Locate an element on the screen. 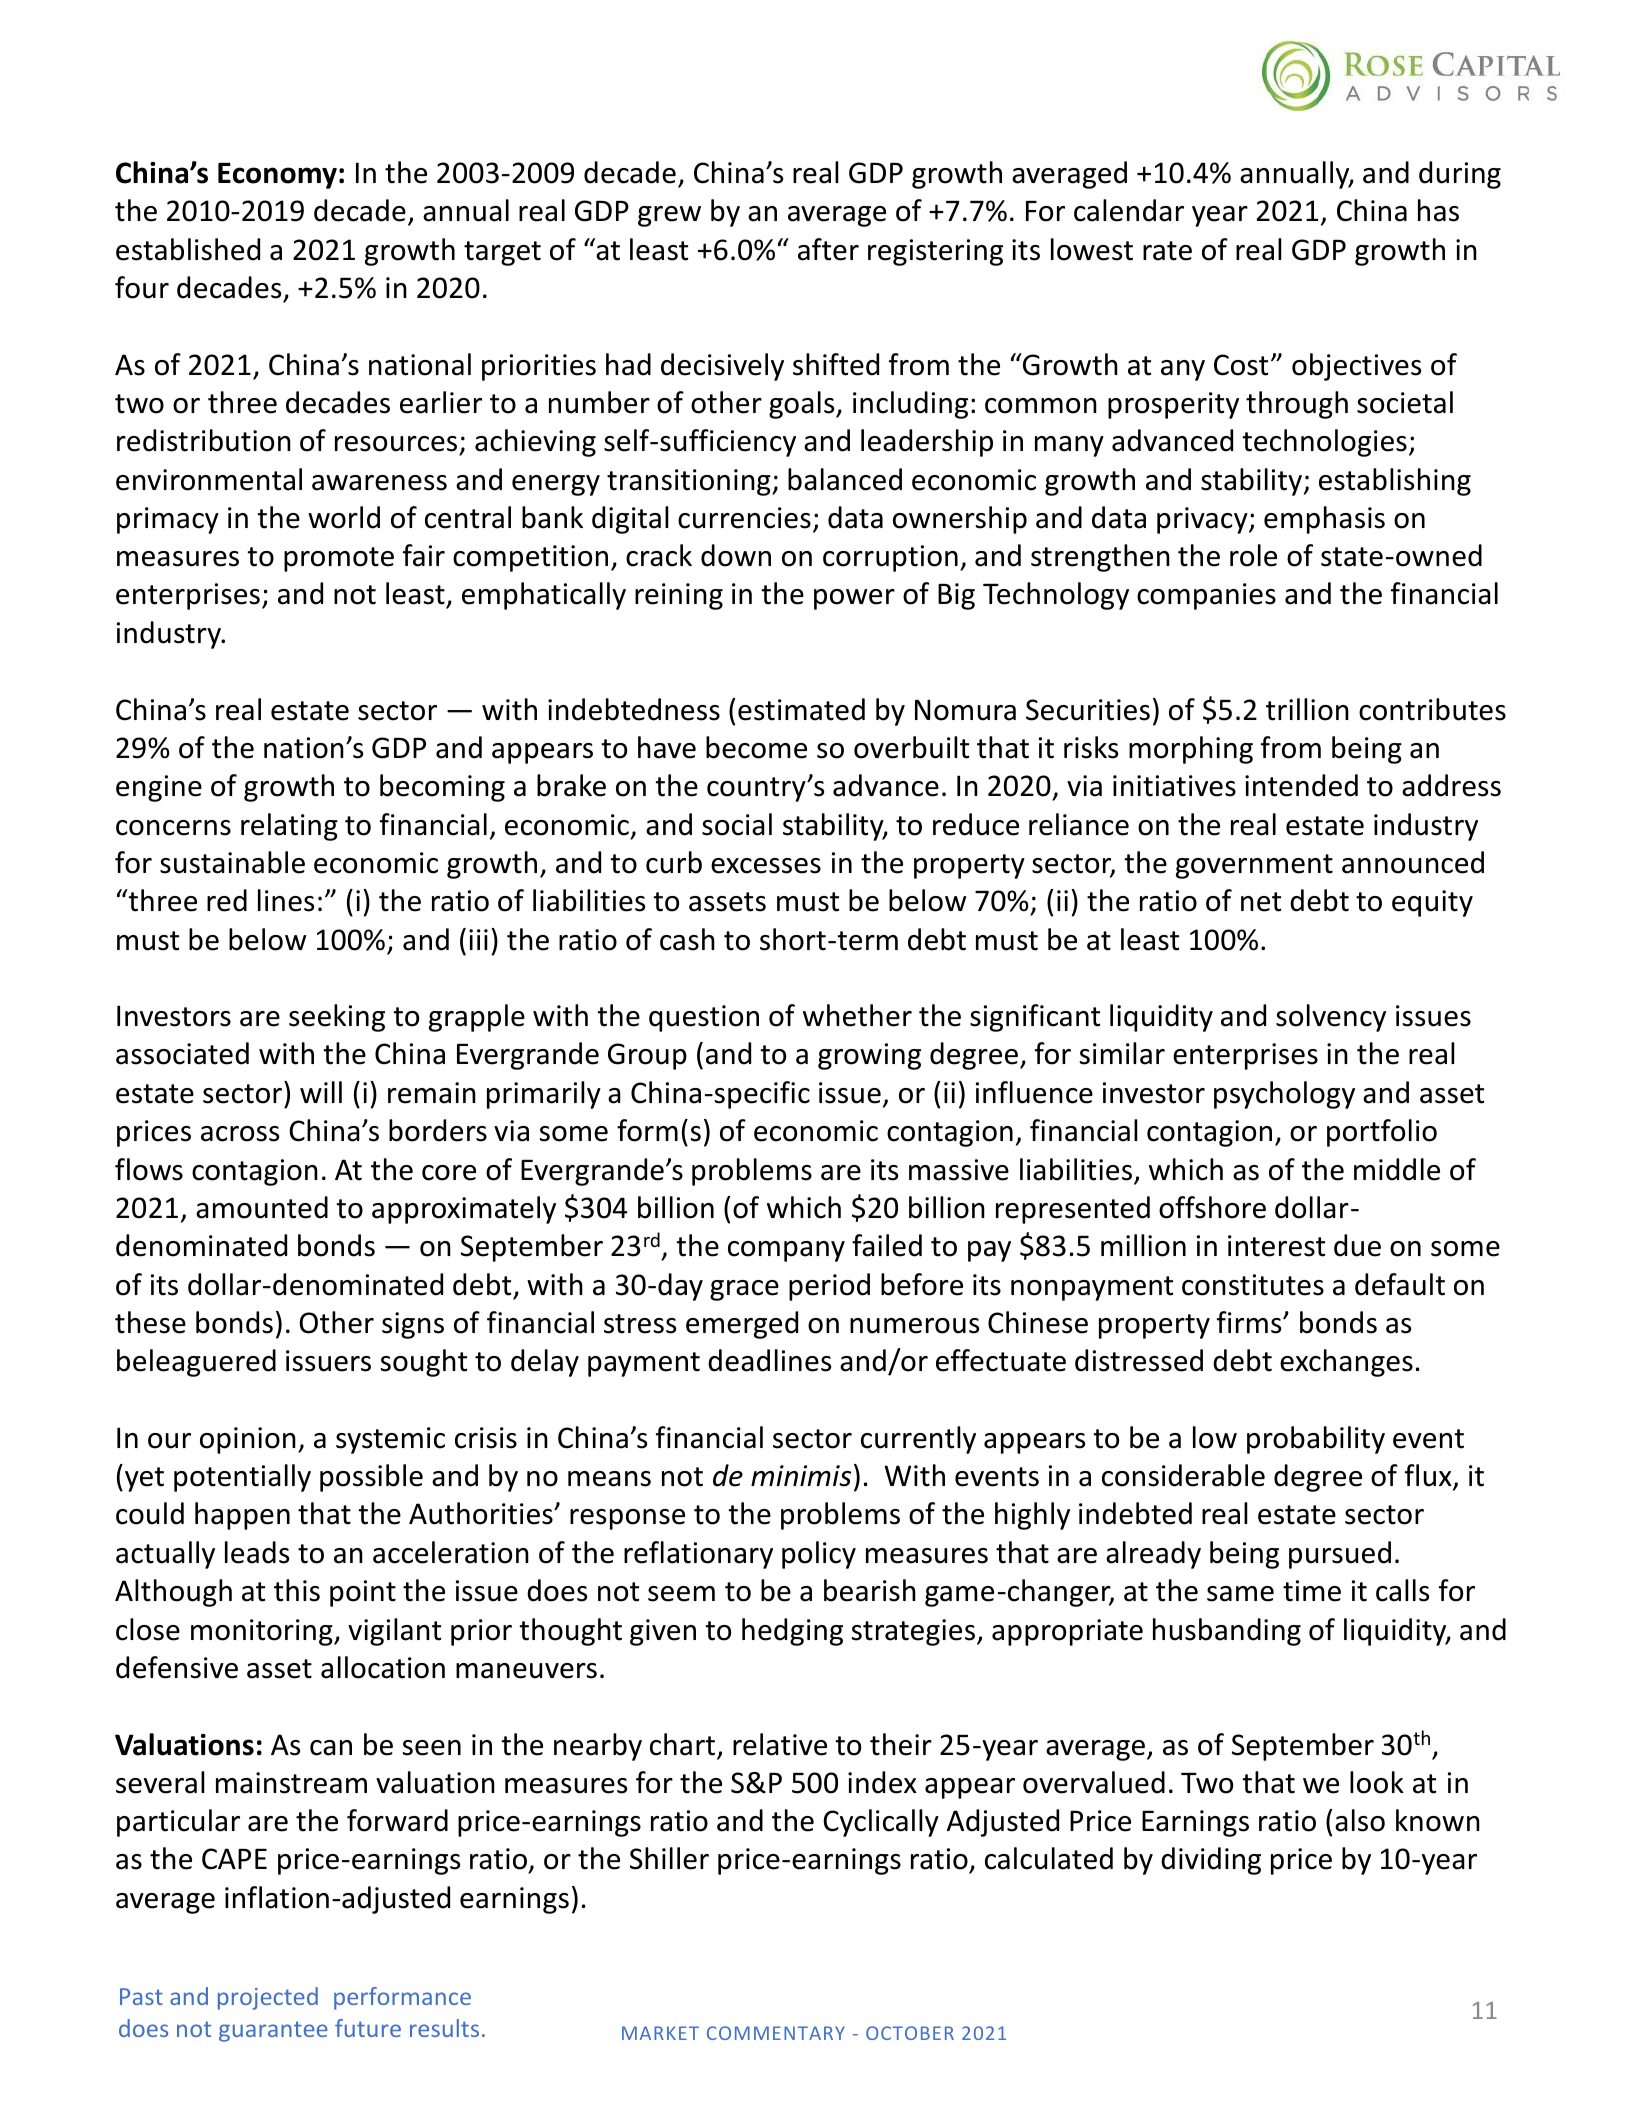 The image size is (1629, 2108). policy is located at coordinates (819, 1555).
